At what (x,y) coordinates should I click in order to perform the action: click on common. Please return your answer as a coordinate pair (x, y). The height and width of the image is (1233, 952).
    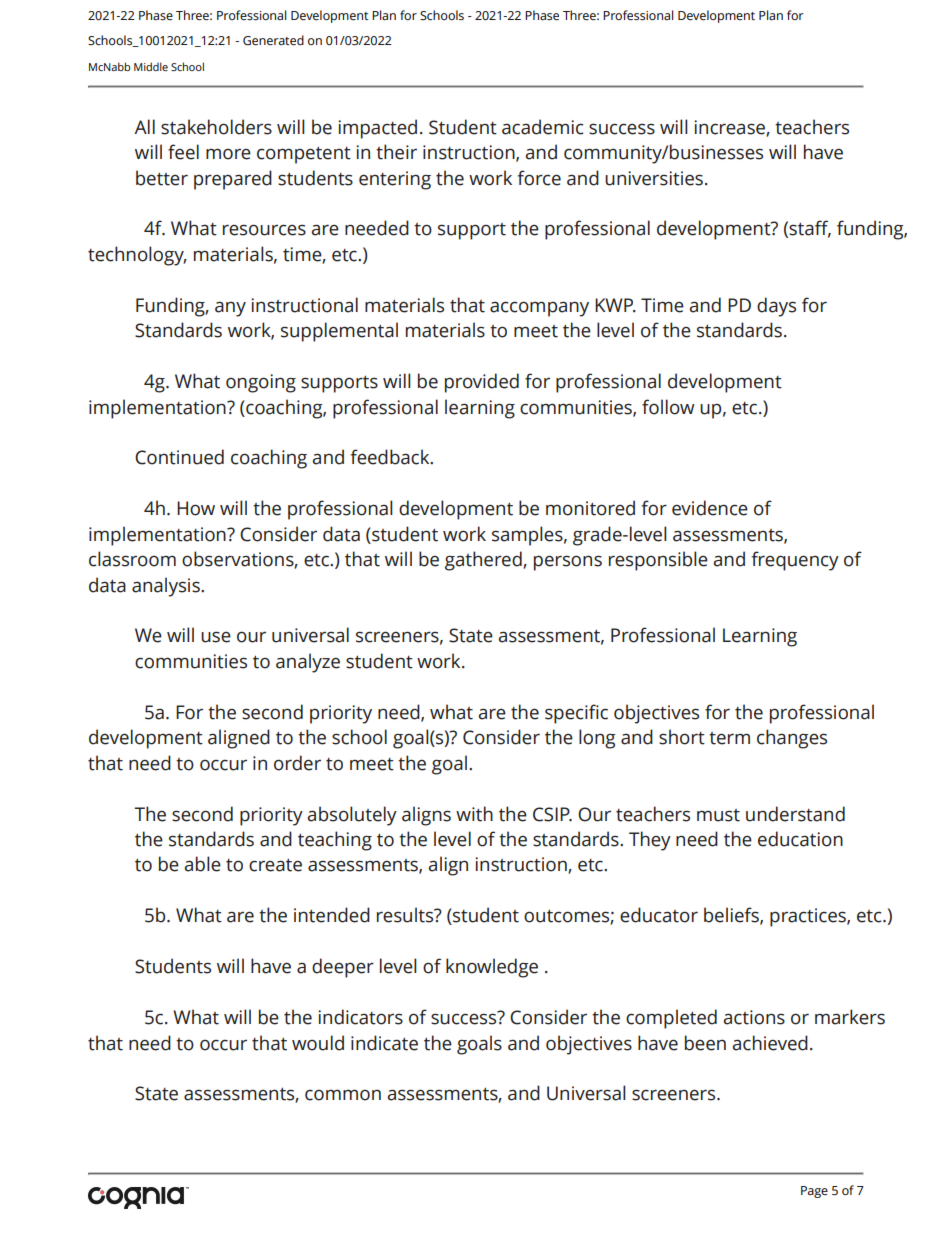
    Looking at the image, I should click on (343, 1095).
